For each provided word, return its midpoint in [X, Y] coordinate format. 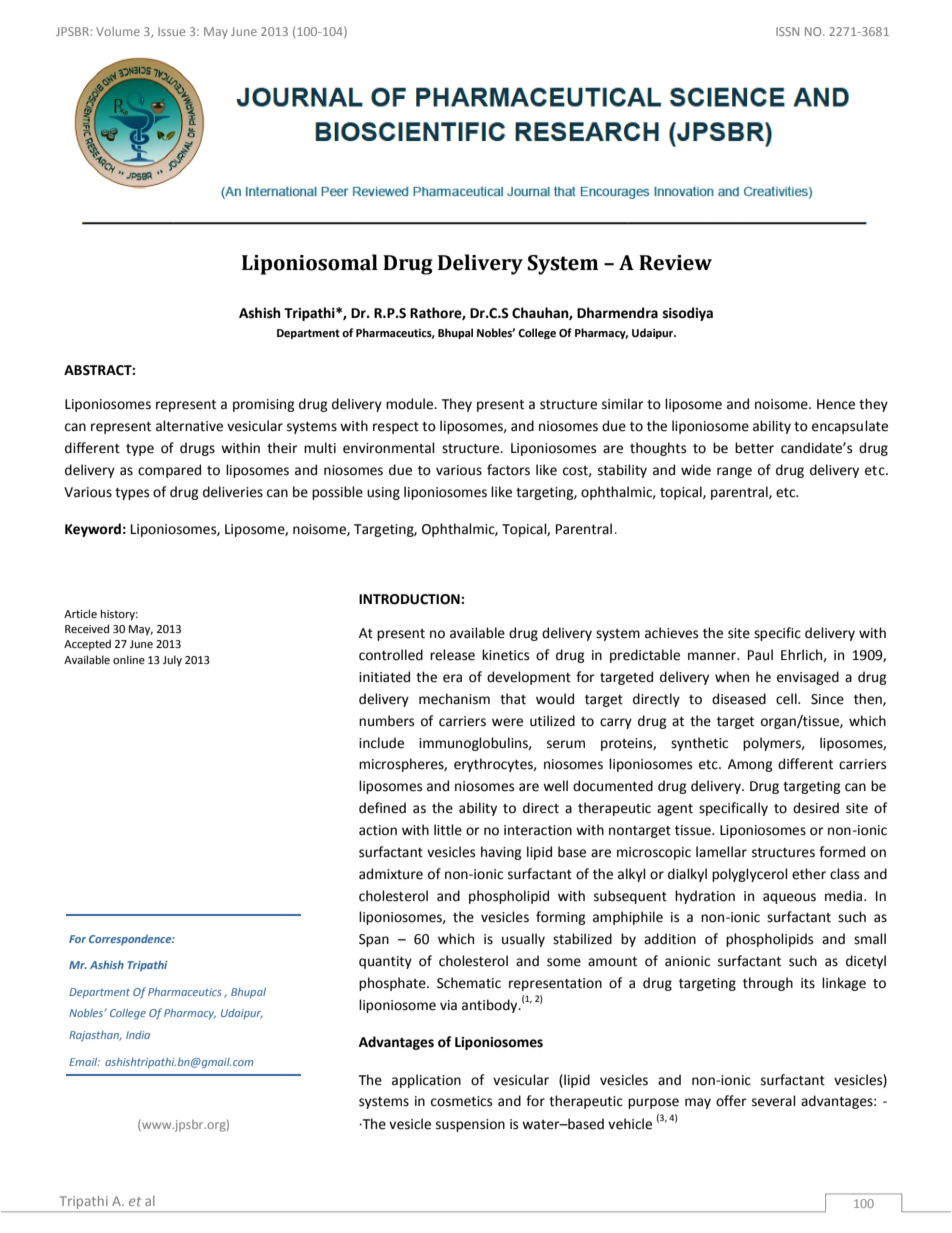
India [138, 1035]
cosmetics [461, 1101]
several [774, 1101]
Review [675, 263]
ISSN [787, 31]
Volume [118, 31]
